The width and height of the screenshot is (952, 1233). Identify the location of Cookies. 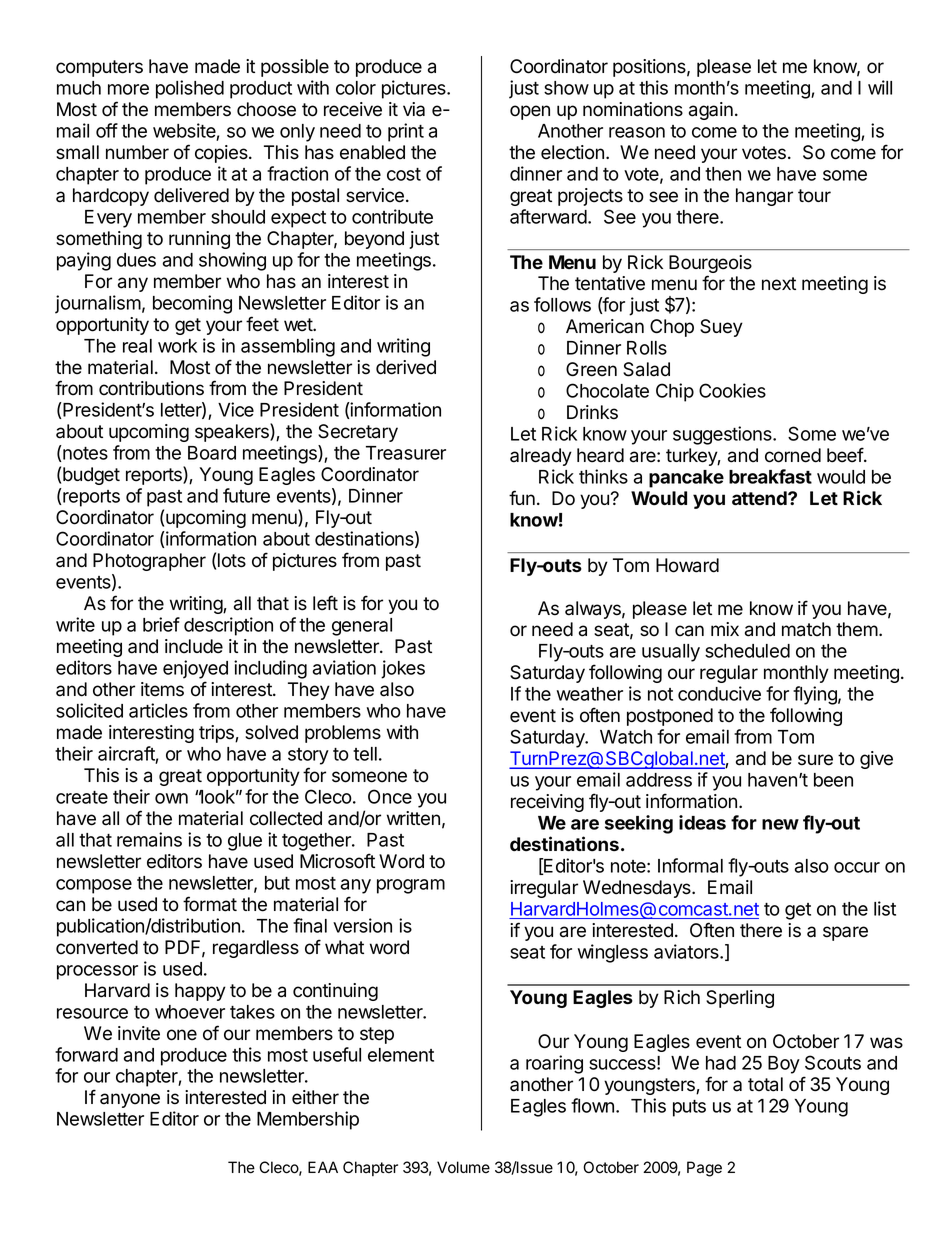
(732, 390).
